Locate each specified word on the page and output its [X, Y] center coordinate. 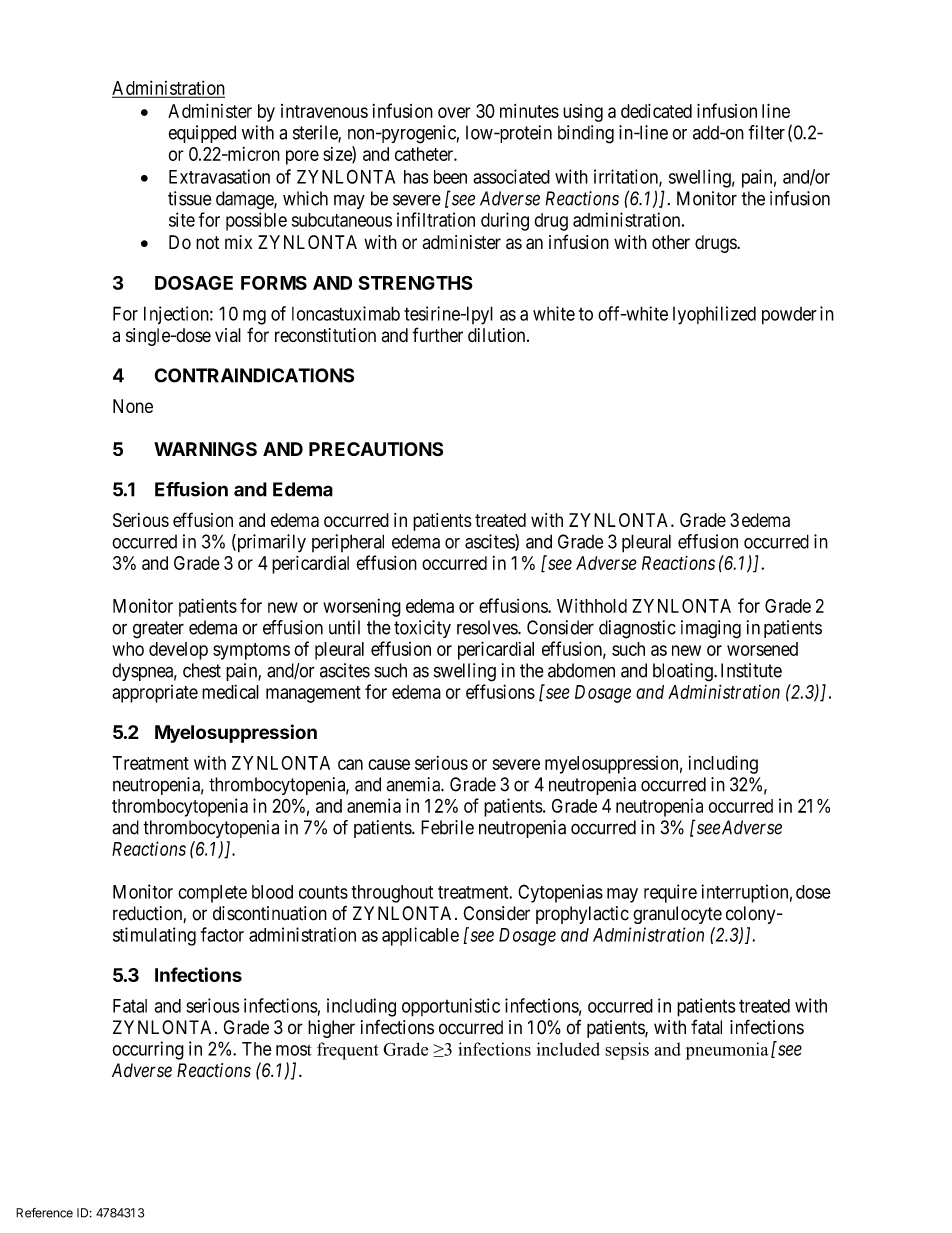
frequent [348, 1051]
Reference [44, 1213]
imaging [711, 629]
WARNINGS [205, 449]
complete [212, 894]
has [416, 177]
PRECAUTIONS [376, 449]
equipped [202, 134]
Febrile [447, 827]
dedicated [656, 111]
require [670, 893]
